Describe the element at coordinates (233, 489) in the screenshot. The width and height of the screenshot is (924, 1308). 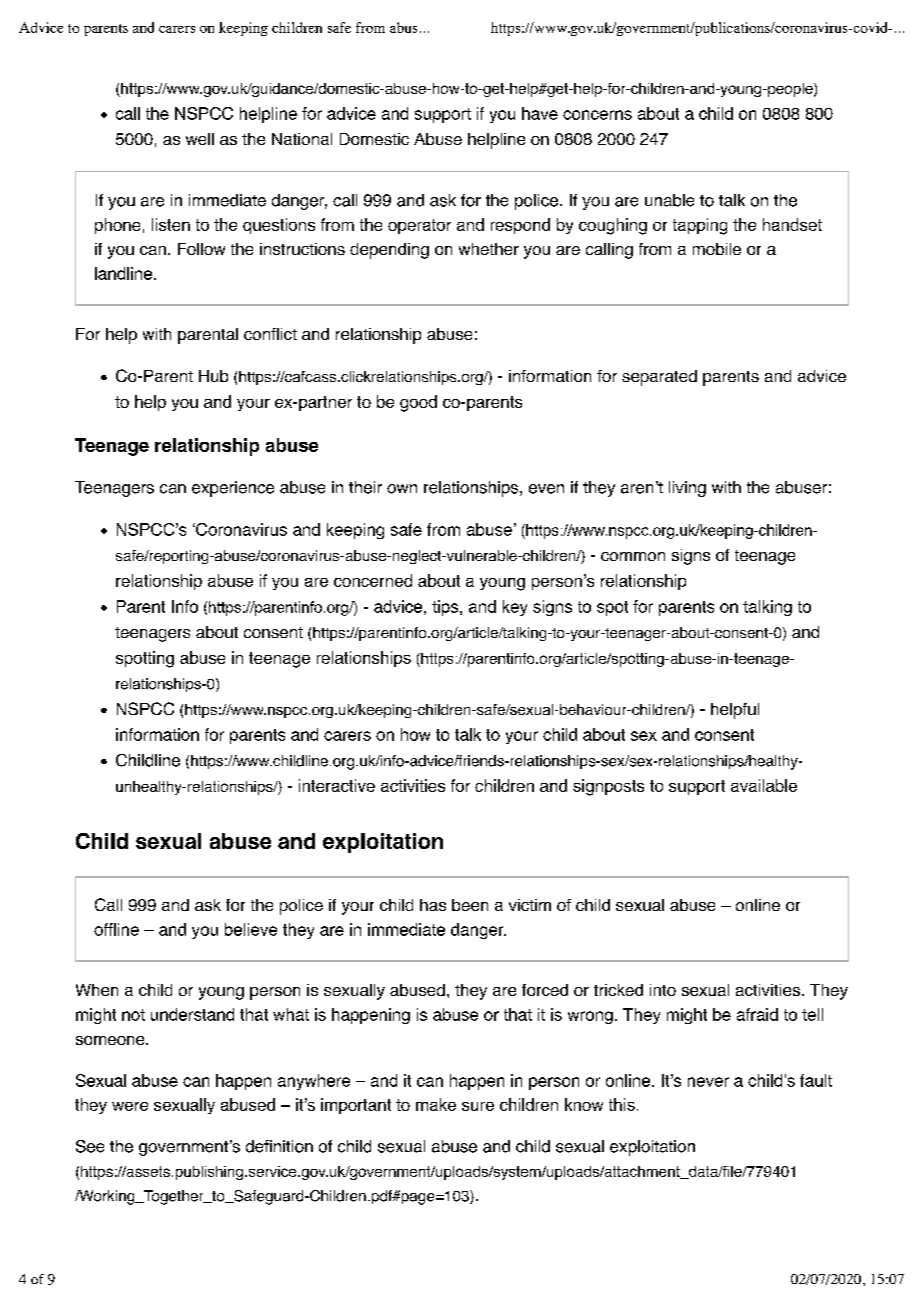
I see `experience` at that location.
